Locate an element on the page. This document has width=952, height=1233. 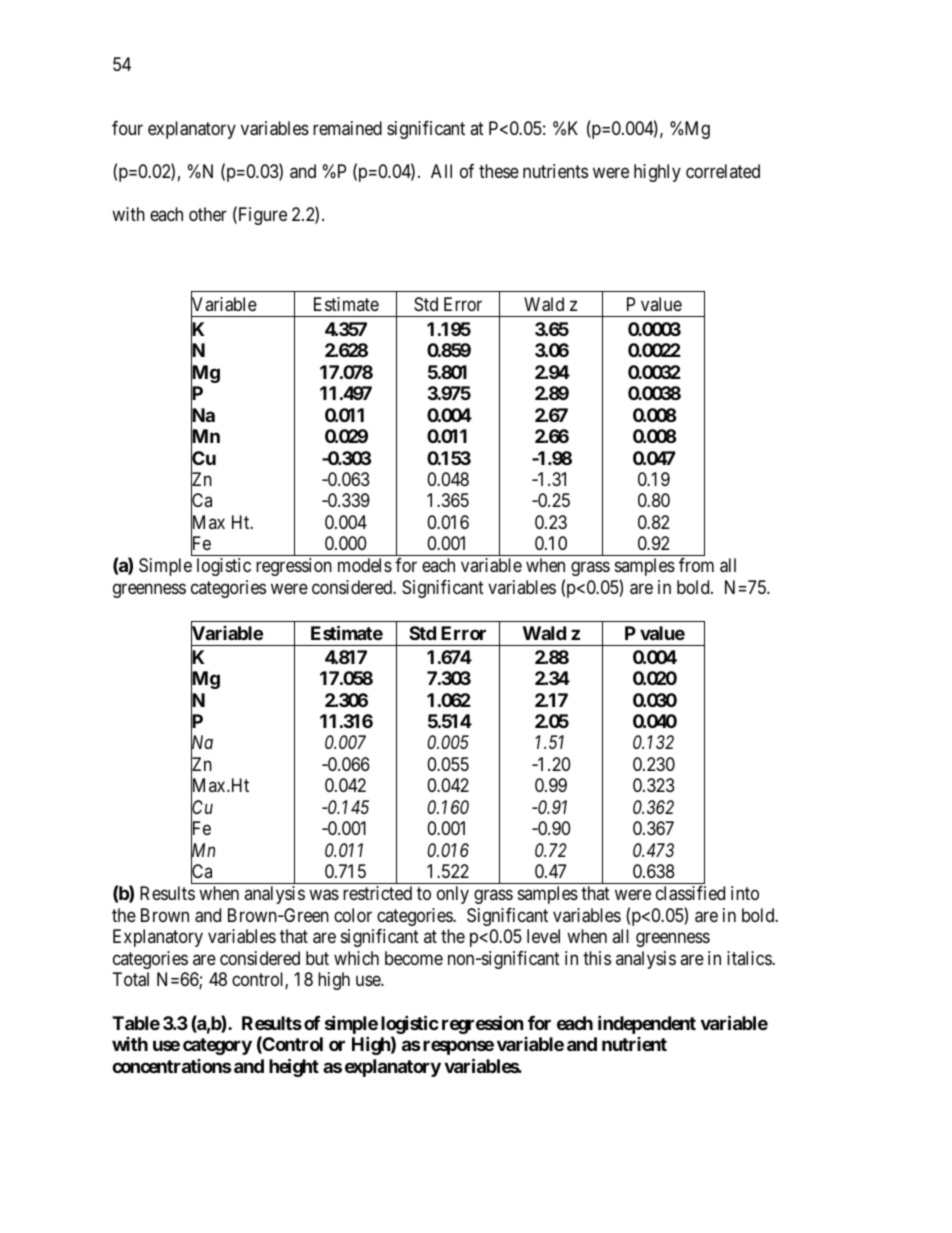
these is located at coordinates (499, 171).
